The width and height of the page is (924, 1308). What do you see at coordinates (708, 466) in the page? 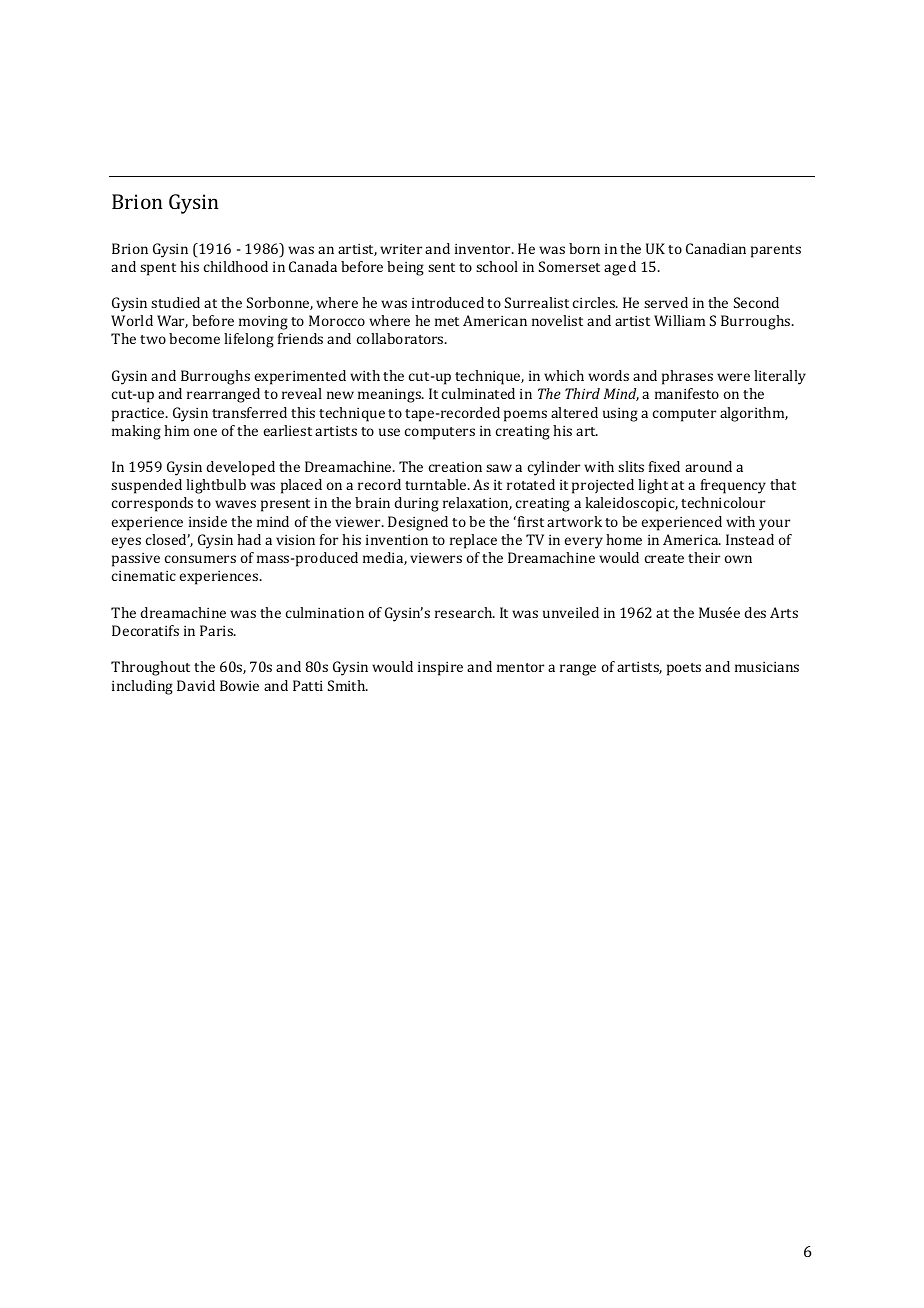
I see `around` at bounding box center [708, 466].
